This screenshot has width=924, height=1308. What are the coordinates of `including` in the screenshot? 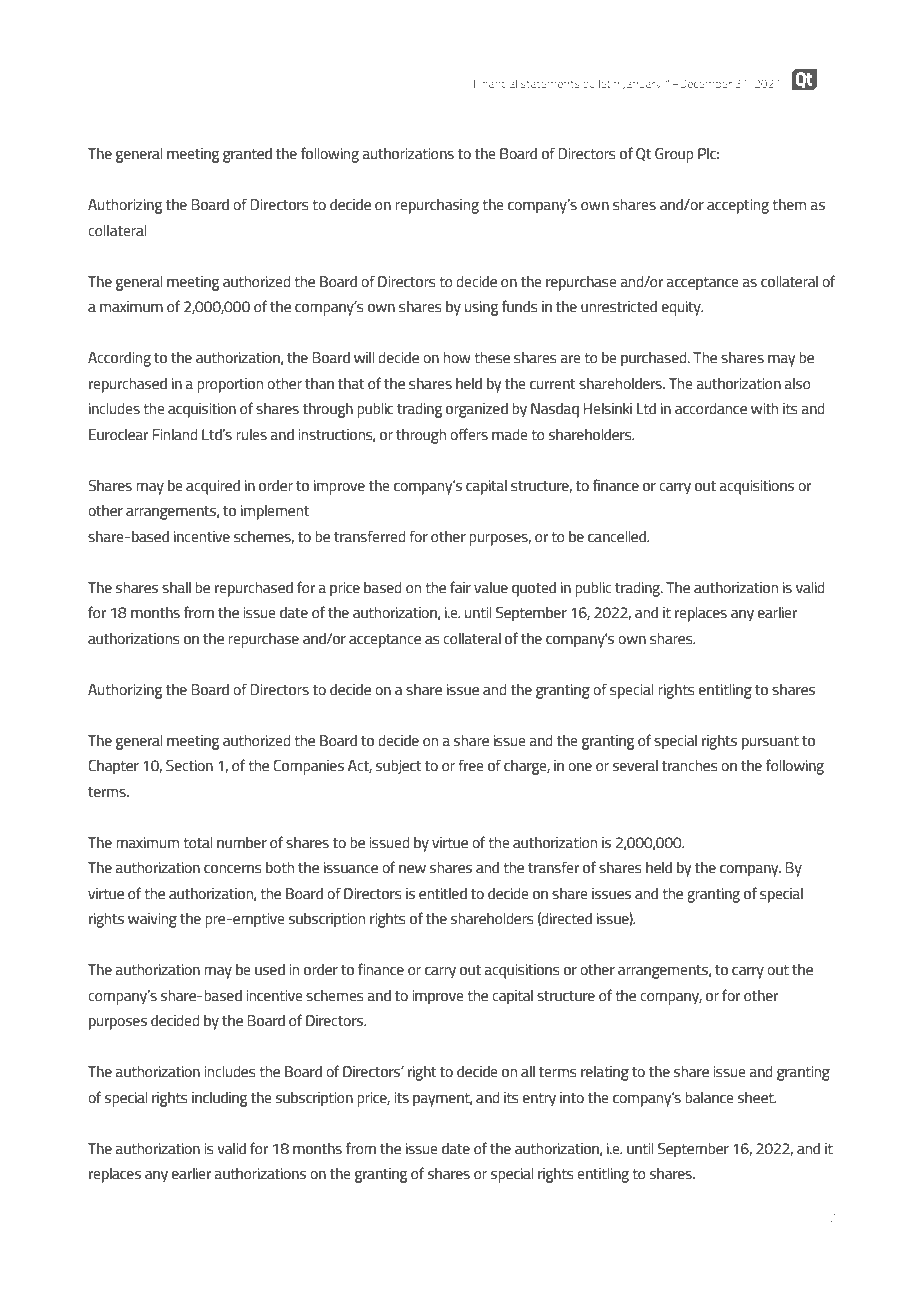 It's located at (219, 1099).
